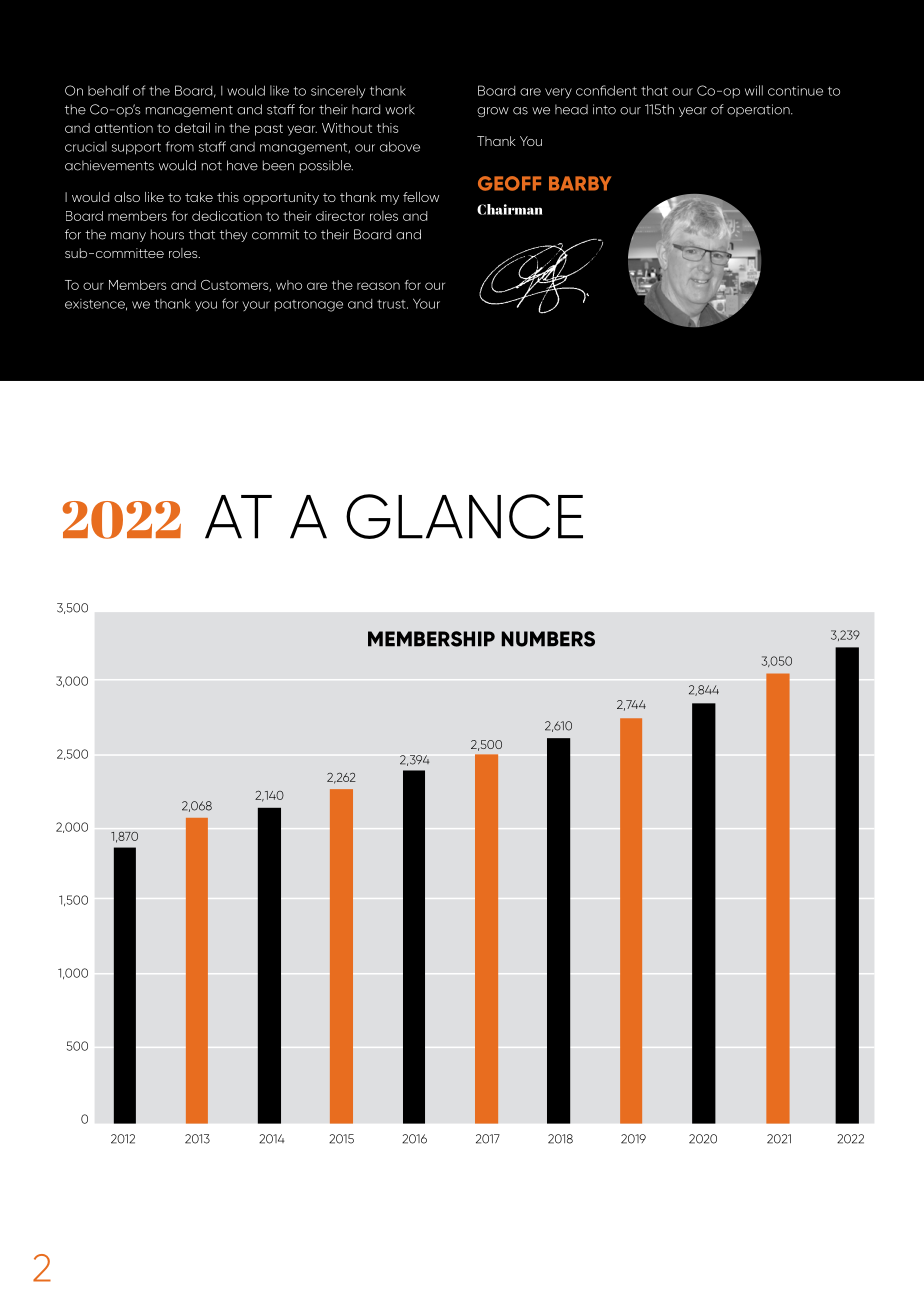 The width and height of the image is (924, 1308). I want to click on work, so click(400, 109).
